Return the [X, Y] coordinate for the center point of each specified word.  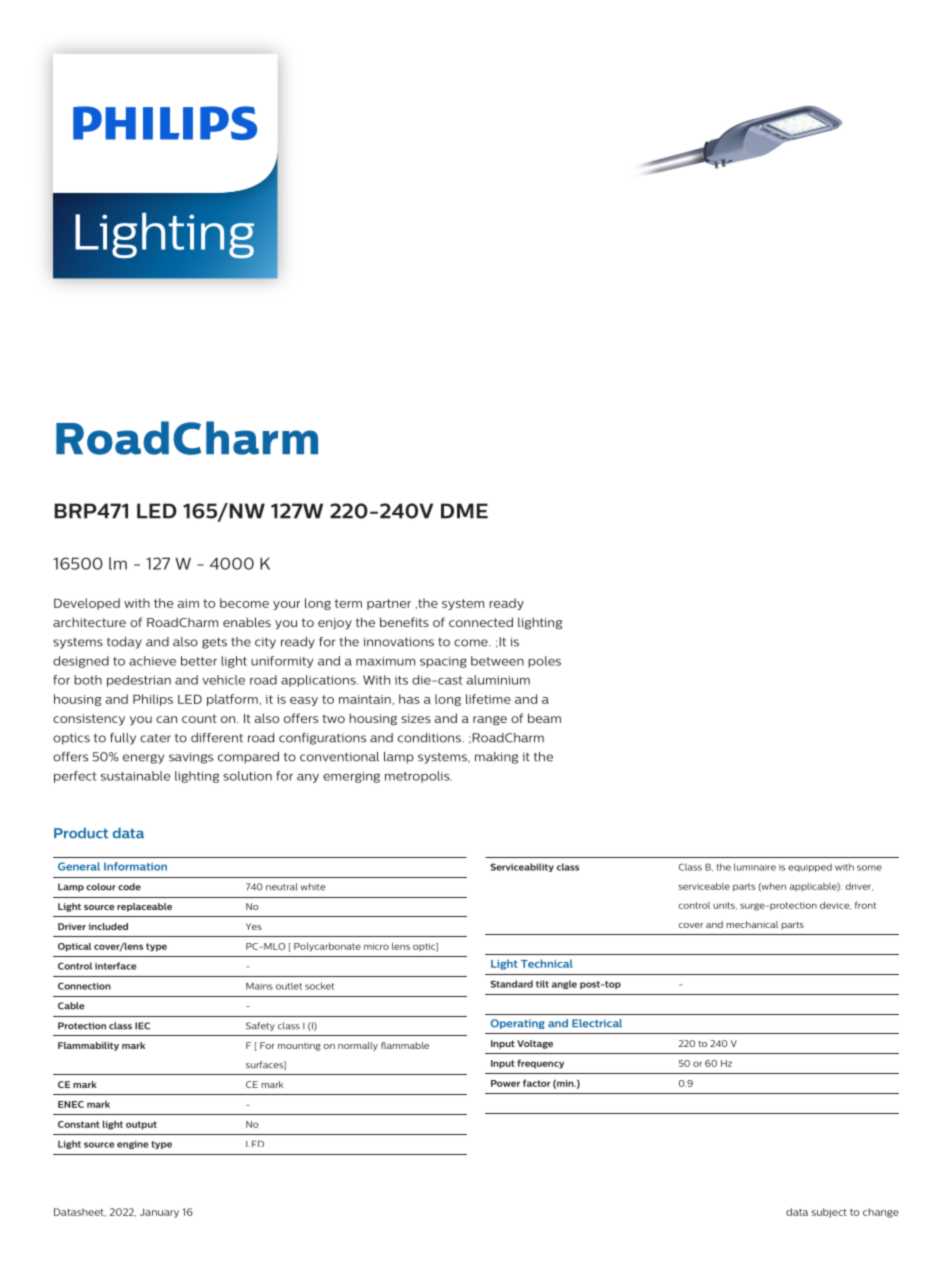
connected [481, 622]
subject [829, 1213]
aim [188, 603]
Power [505, 1083]
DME [464, 511]
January [159, 1213]
